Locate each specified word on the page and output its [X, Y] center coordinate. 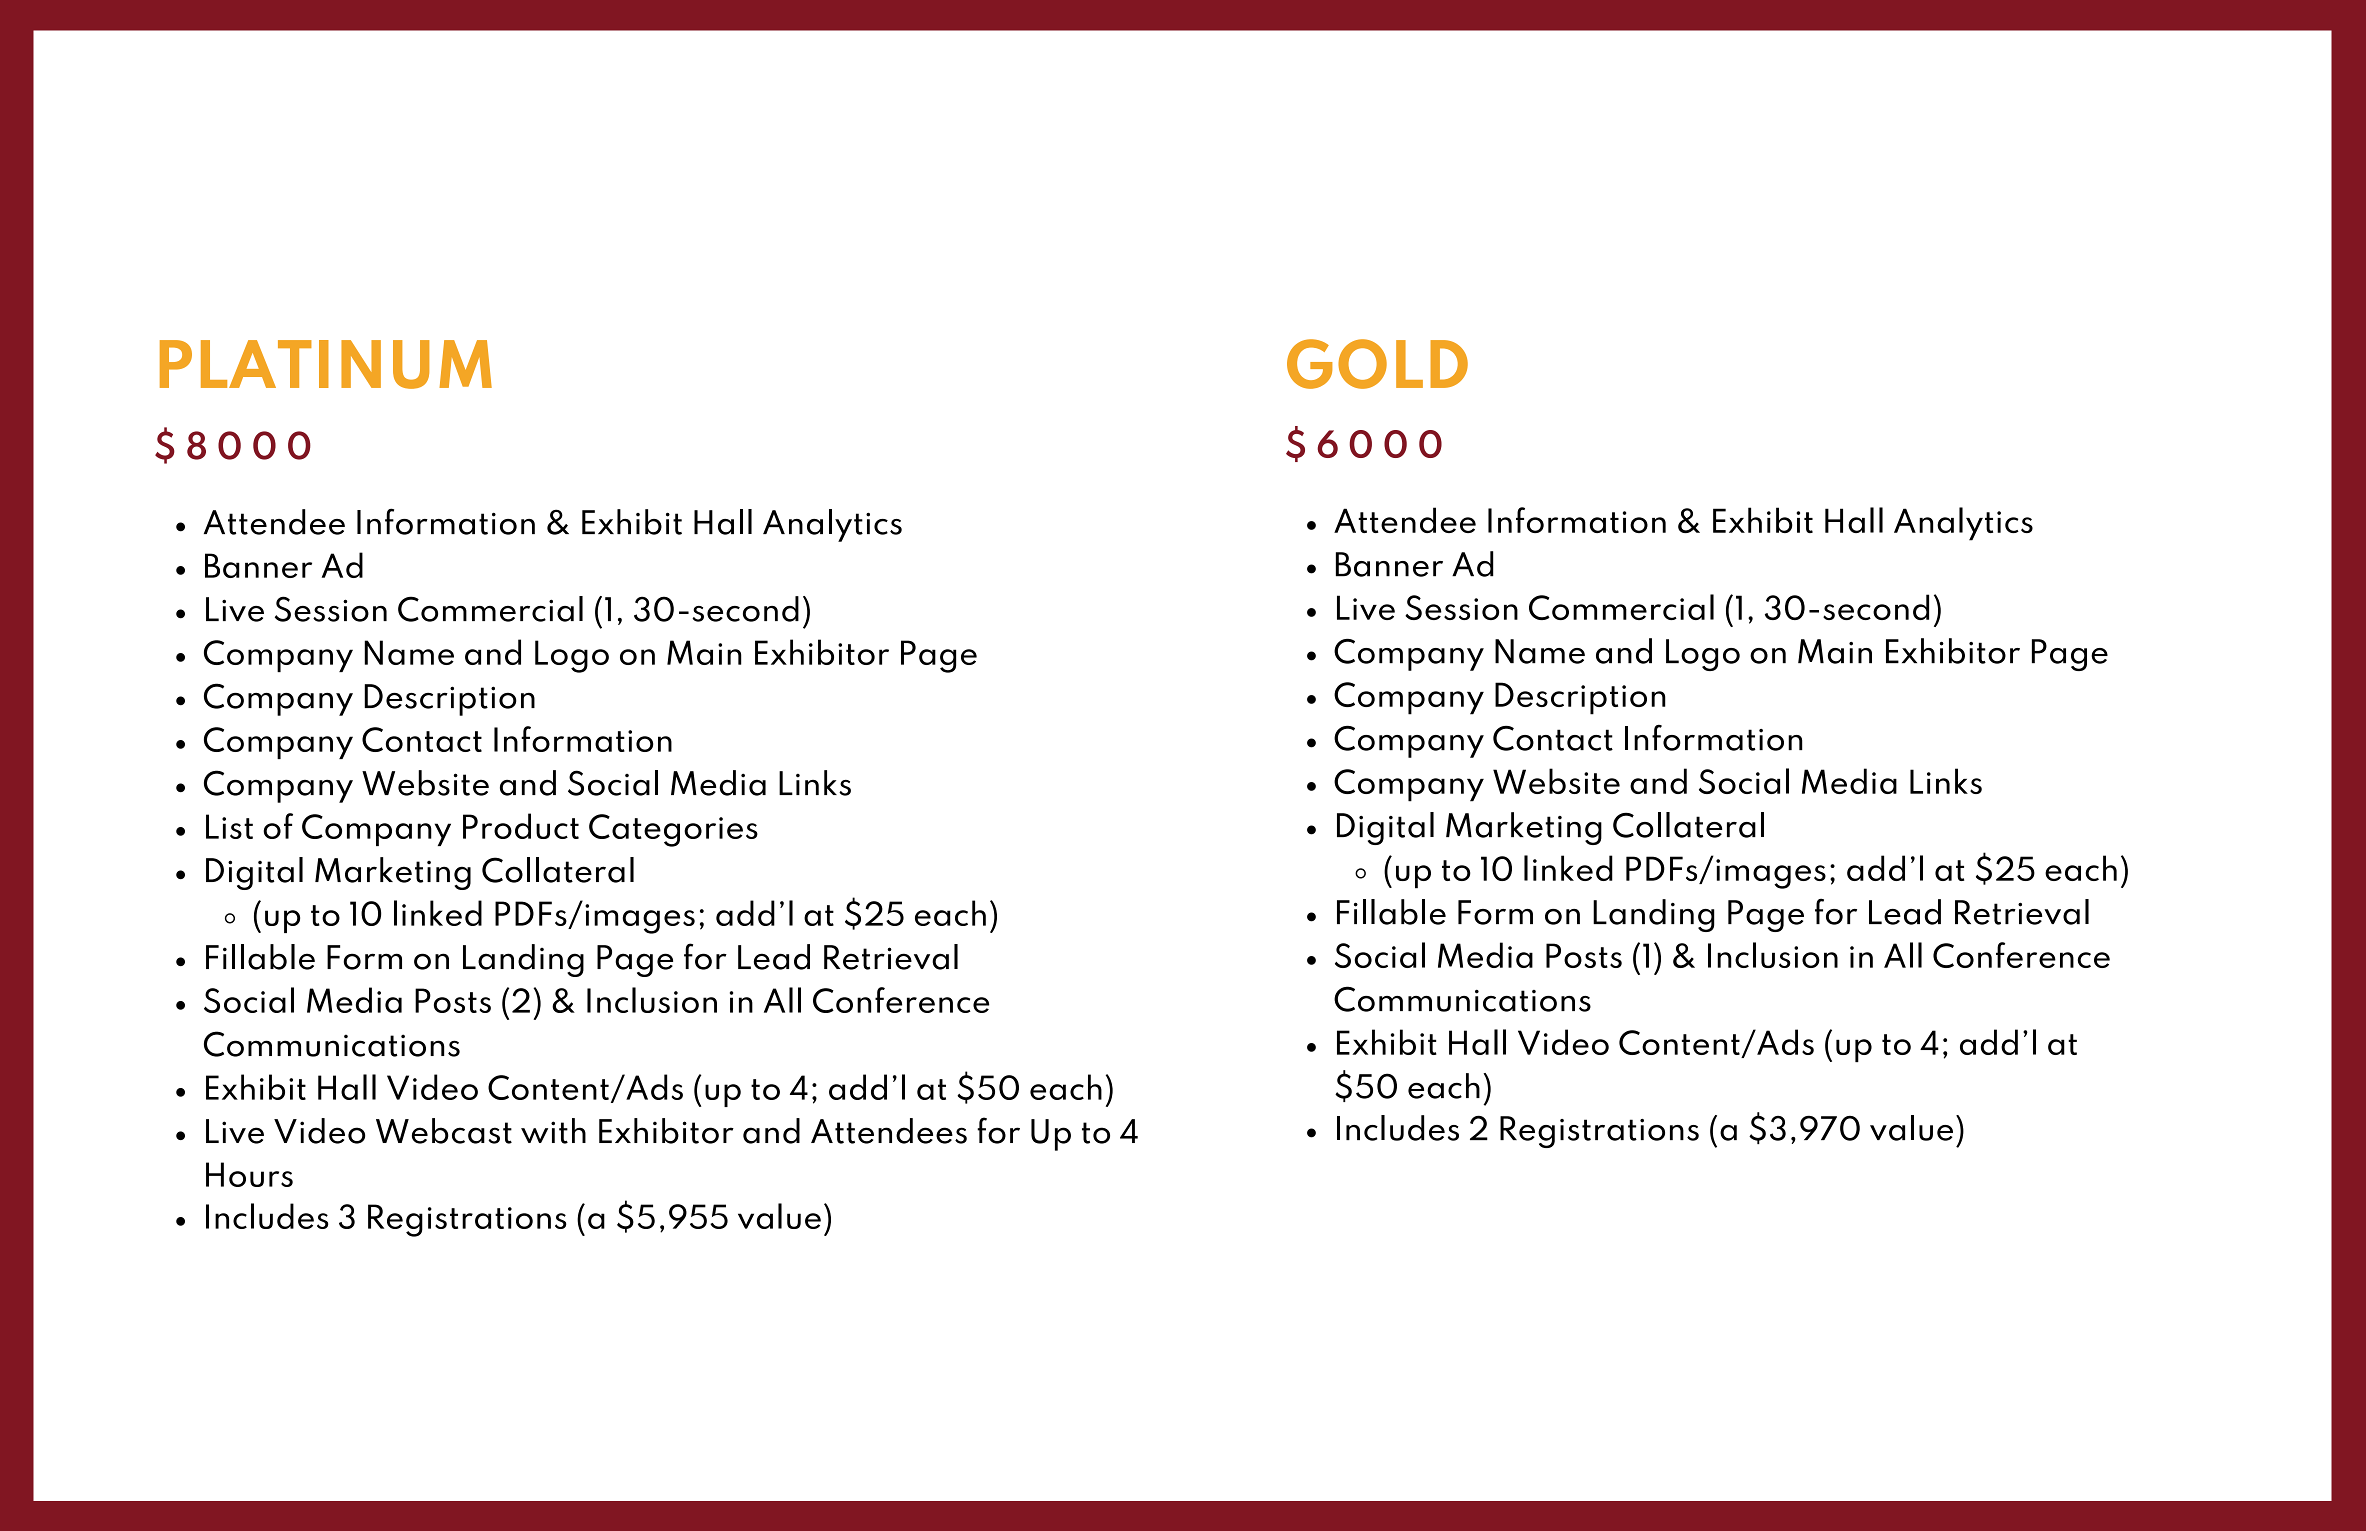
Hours [249, 1174]
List [229, 826]
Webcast [444, 1131]
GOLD [1377, 364]
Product [521, 826]
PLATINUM [326, 364]
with [553, 1131]
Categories [673, 830]
